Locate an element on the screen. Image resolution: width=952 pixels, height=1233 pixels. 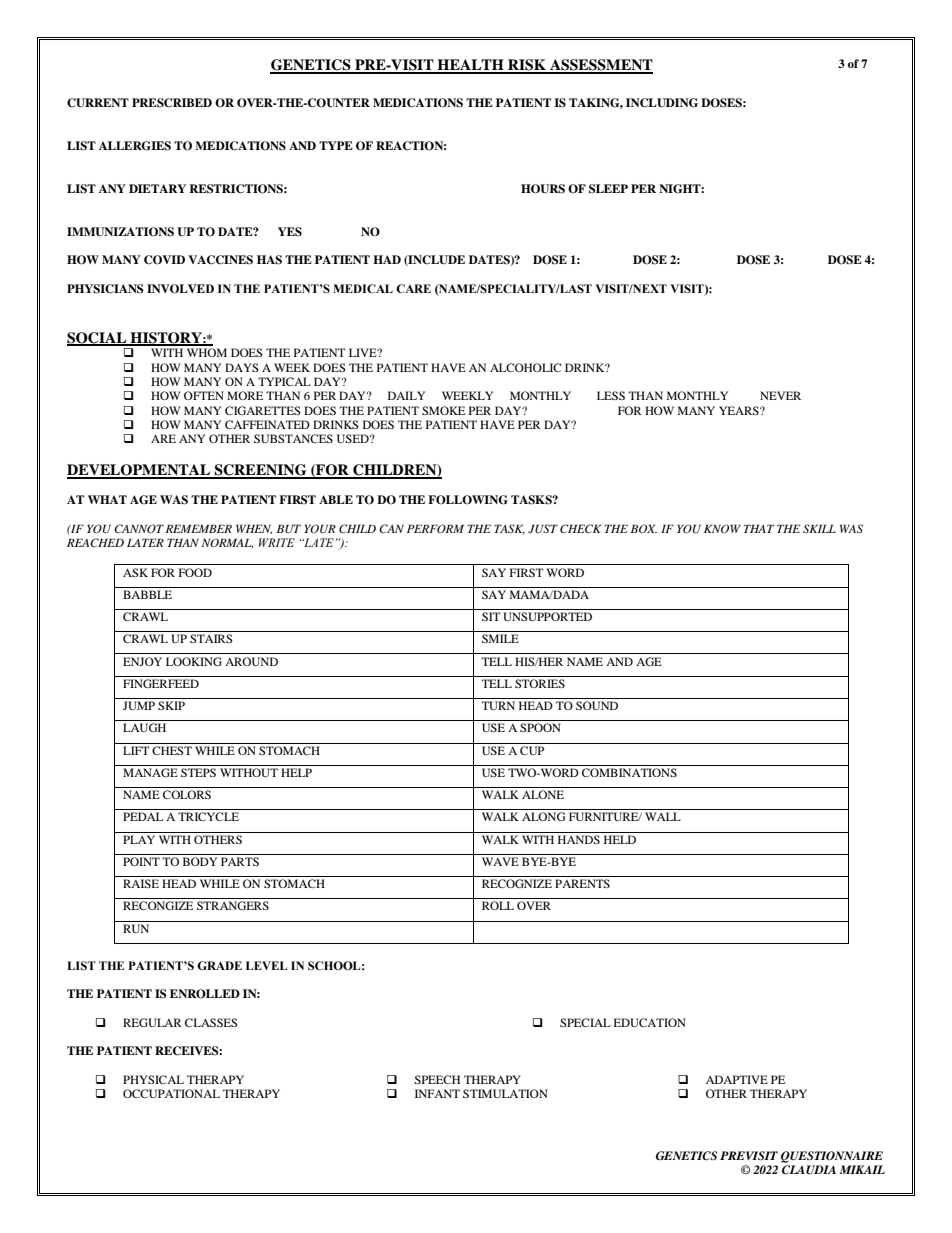
ALONE is located at coordinates (543, 794).
